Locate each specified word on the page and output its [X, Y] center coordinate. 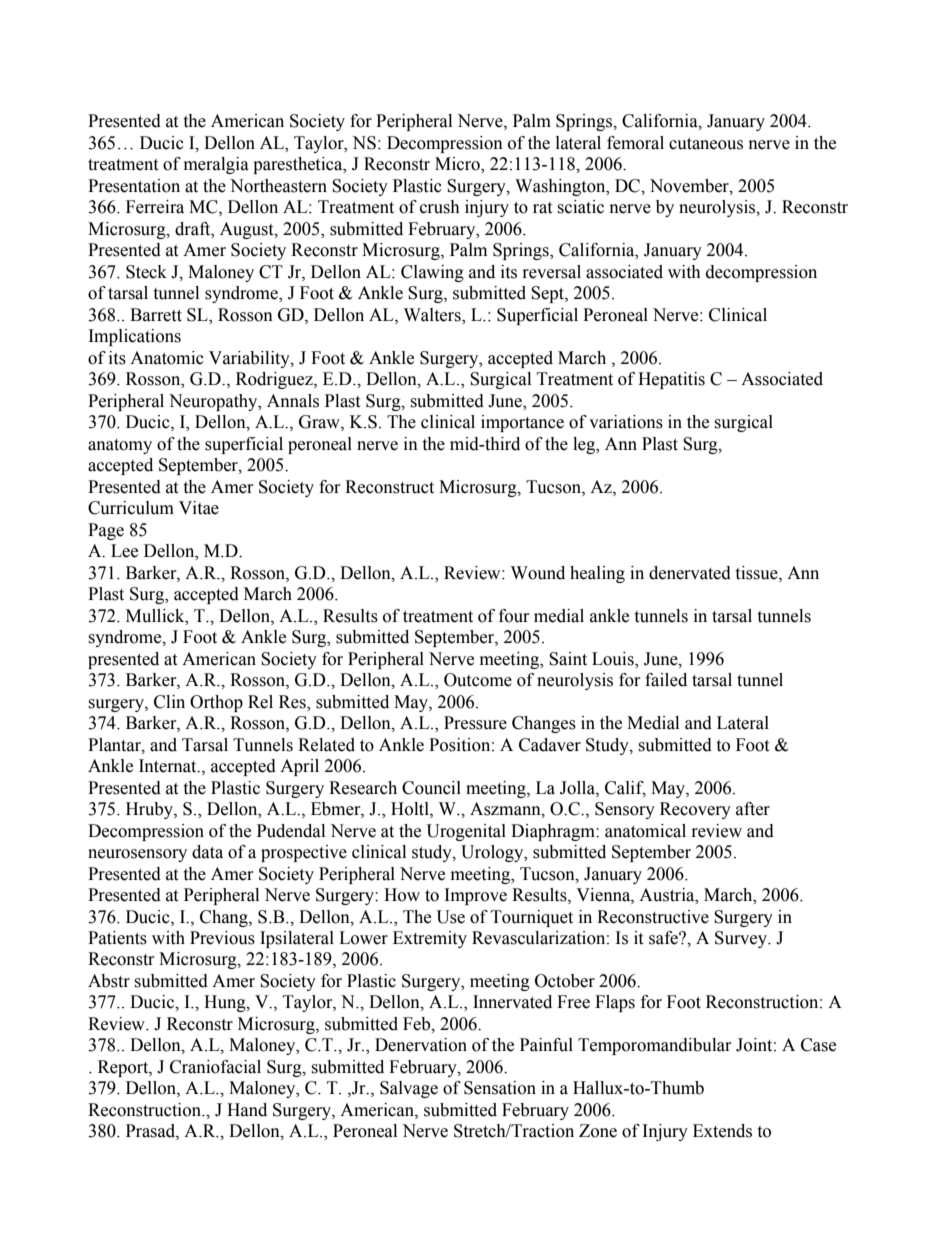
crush [440, 207]
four [514, 616]
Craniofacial [215, 1067]
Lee [124, 551]
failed [666, 680]
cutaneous [706, 144]
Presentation [134, 186]
